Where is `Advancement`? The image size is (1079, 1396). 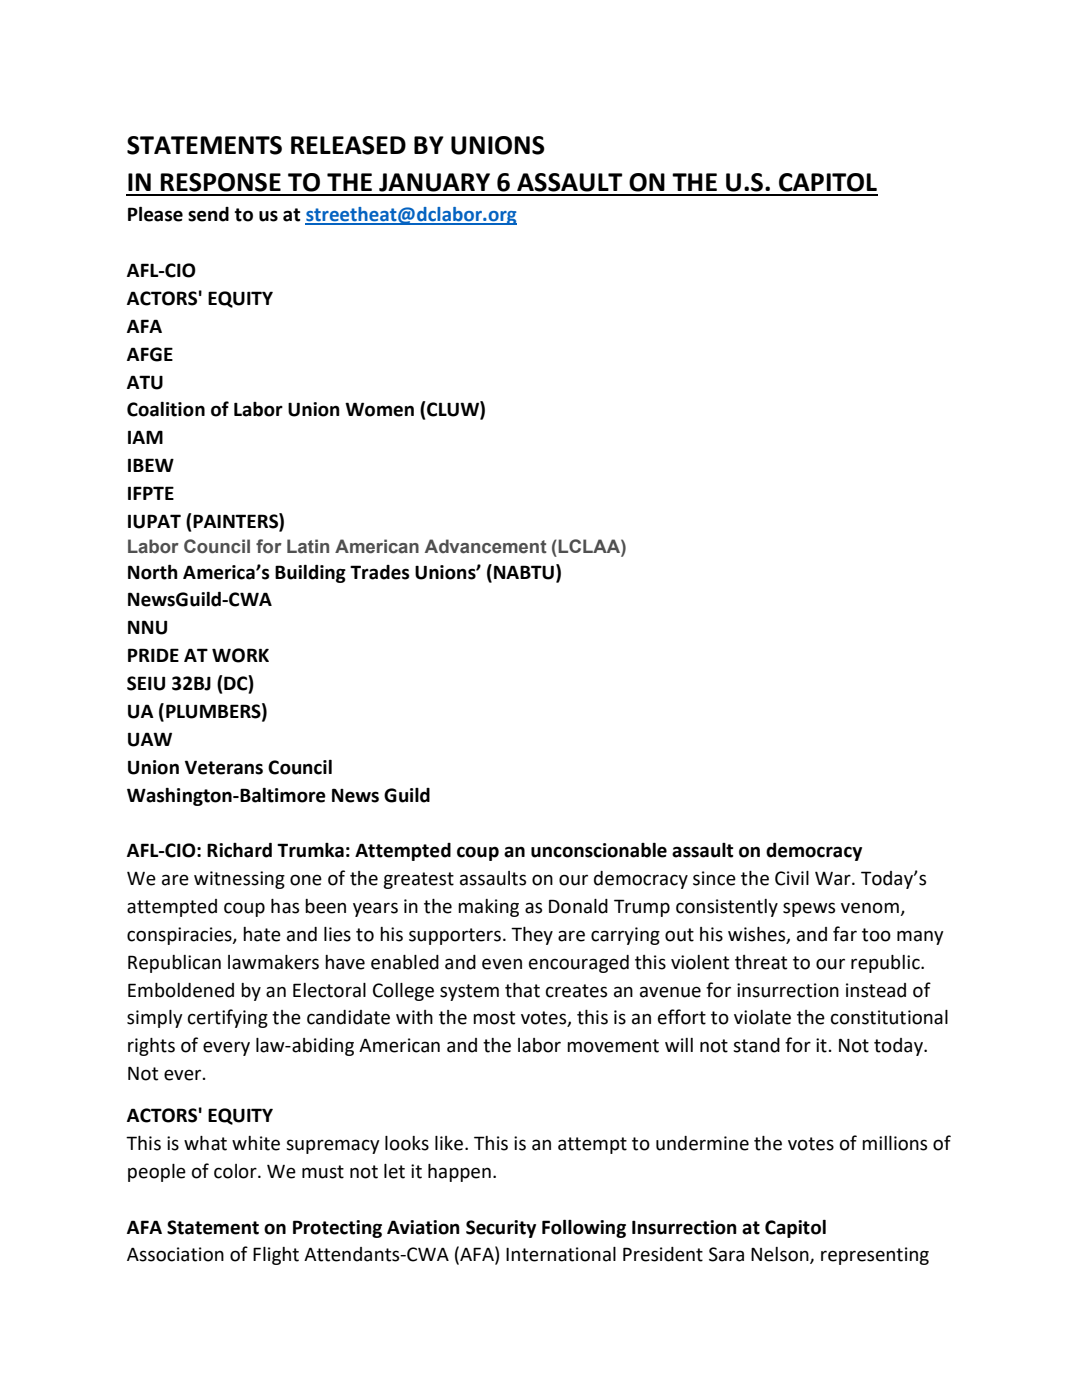 Advancement is located at coordinates (486, 546).
